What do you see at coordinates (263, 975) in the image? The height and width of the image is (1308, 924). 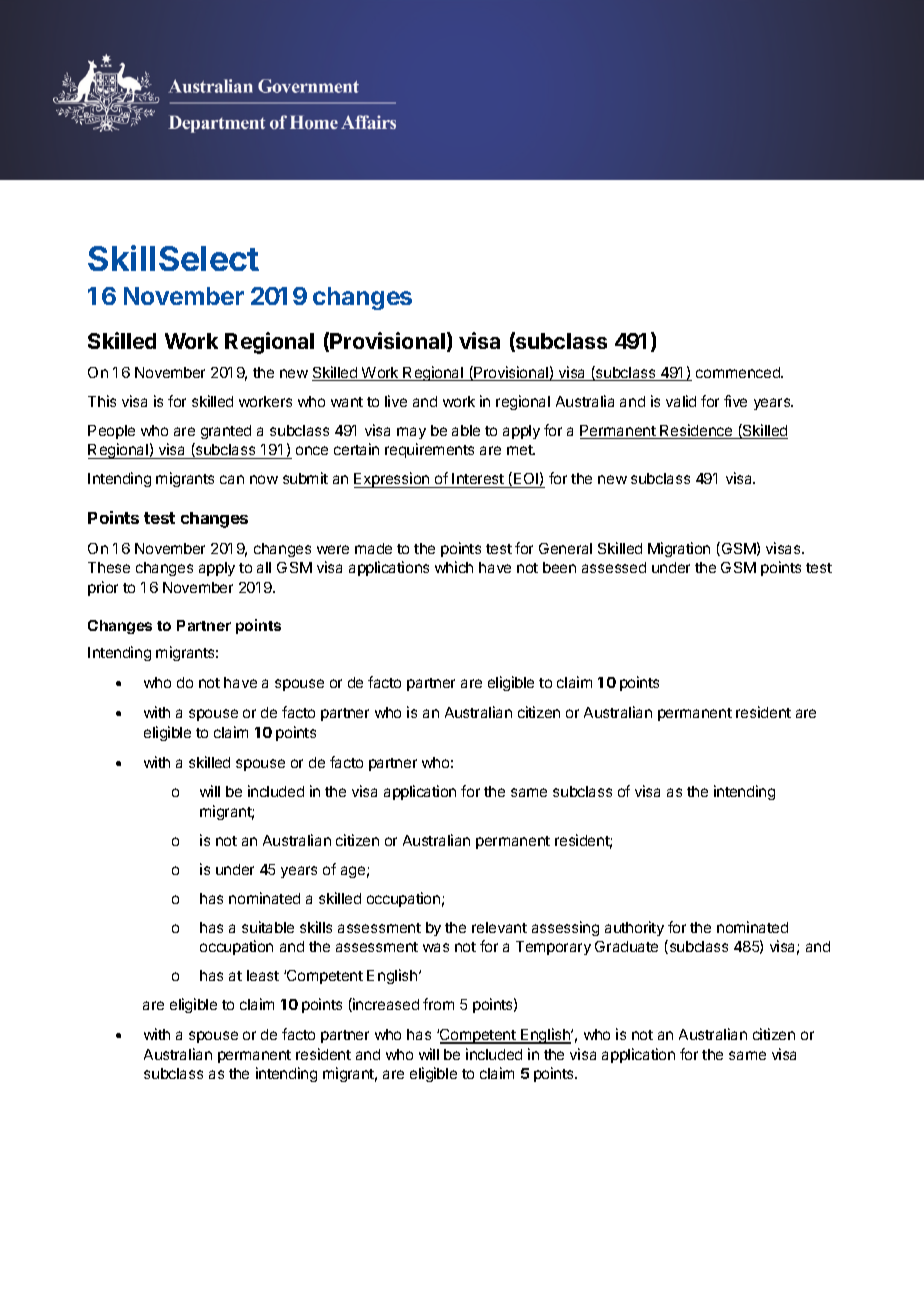 I see `least` at bounding box center [263, 975].
